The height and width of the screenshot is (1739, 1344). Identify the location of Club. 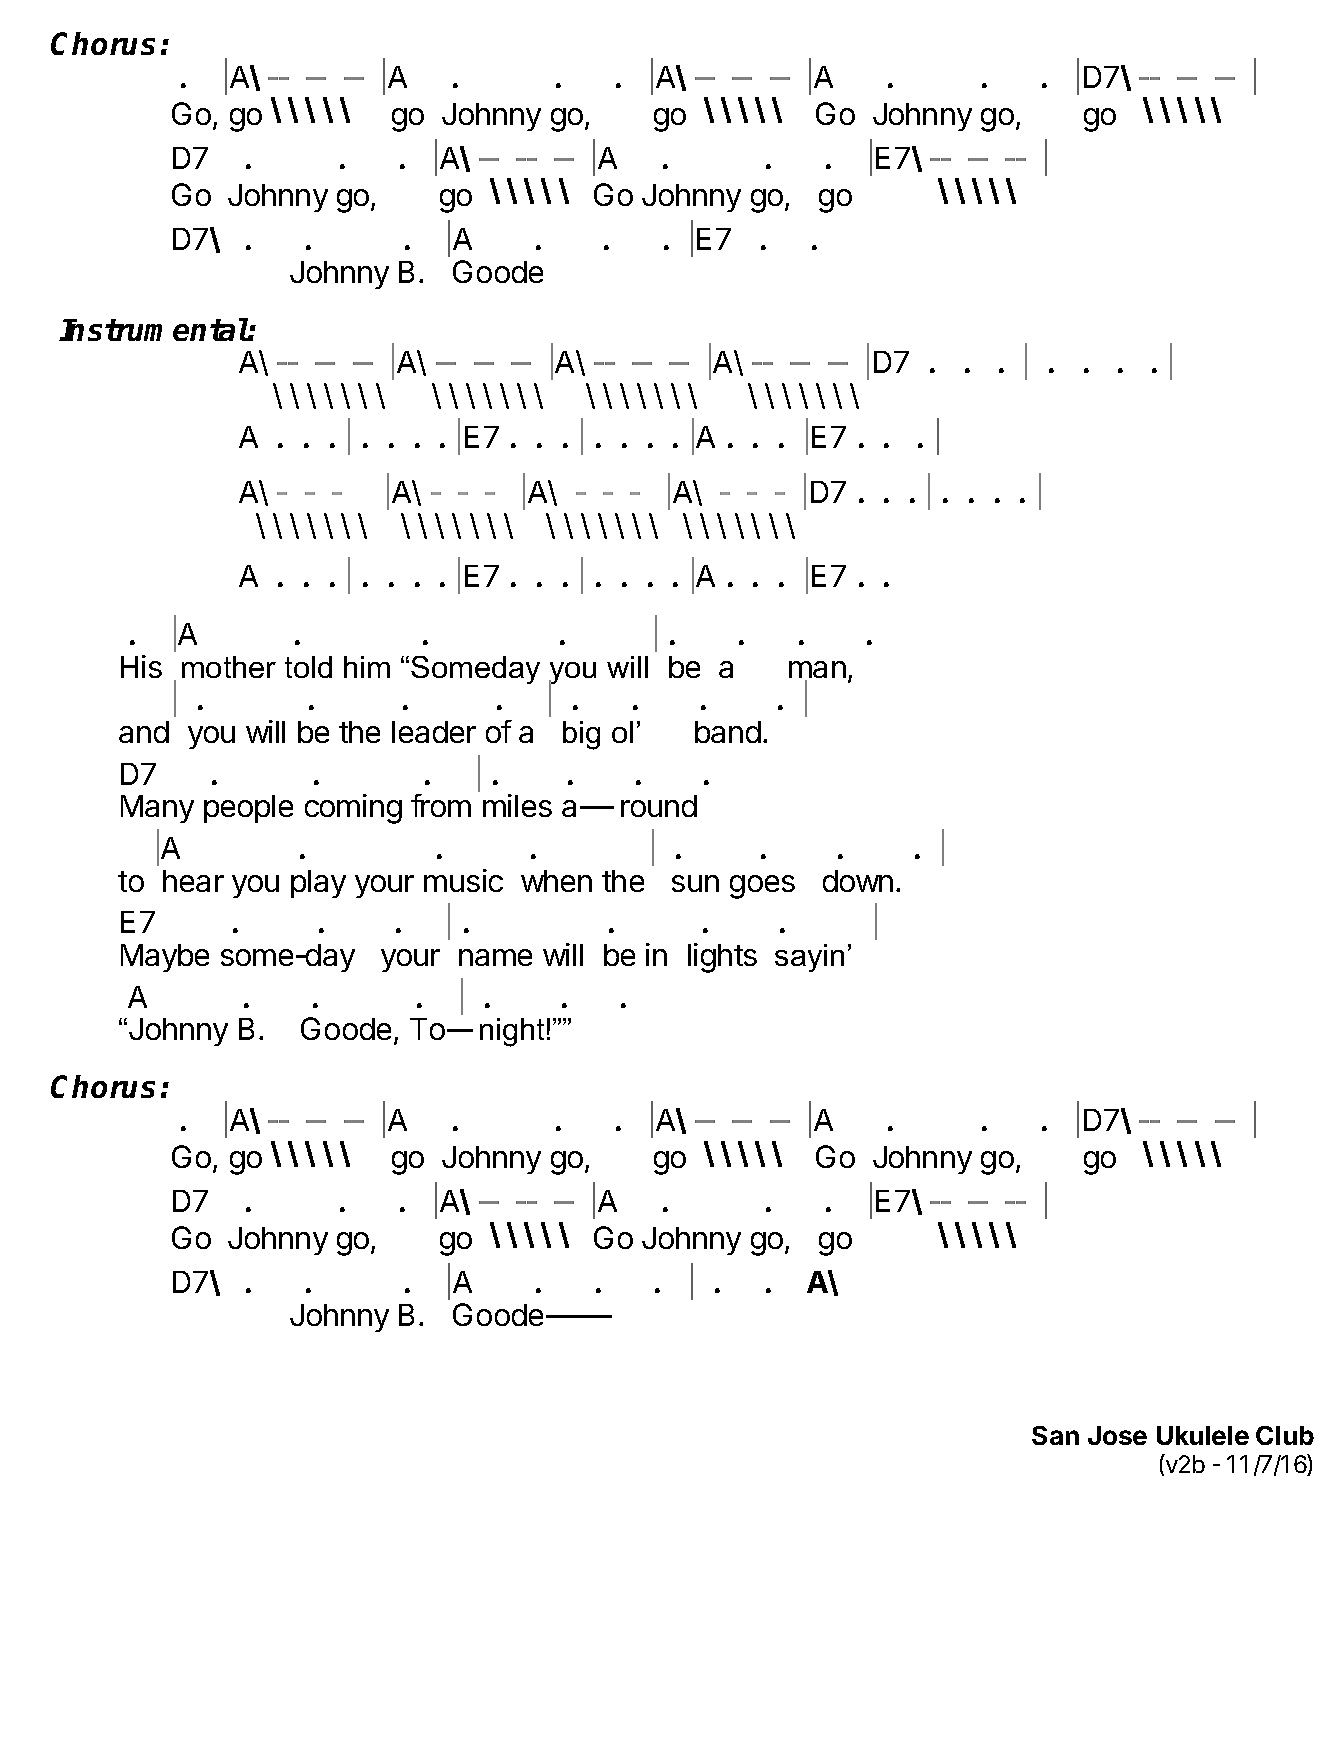
(1285, 1435).
